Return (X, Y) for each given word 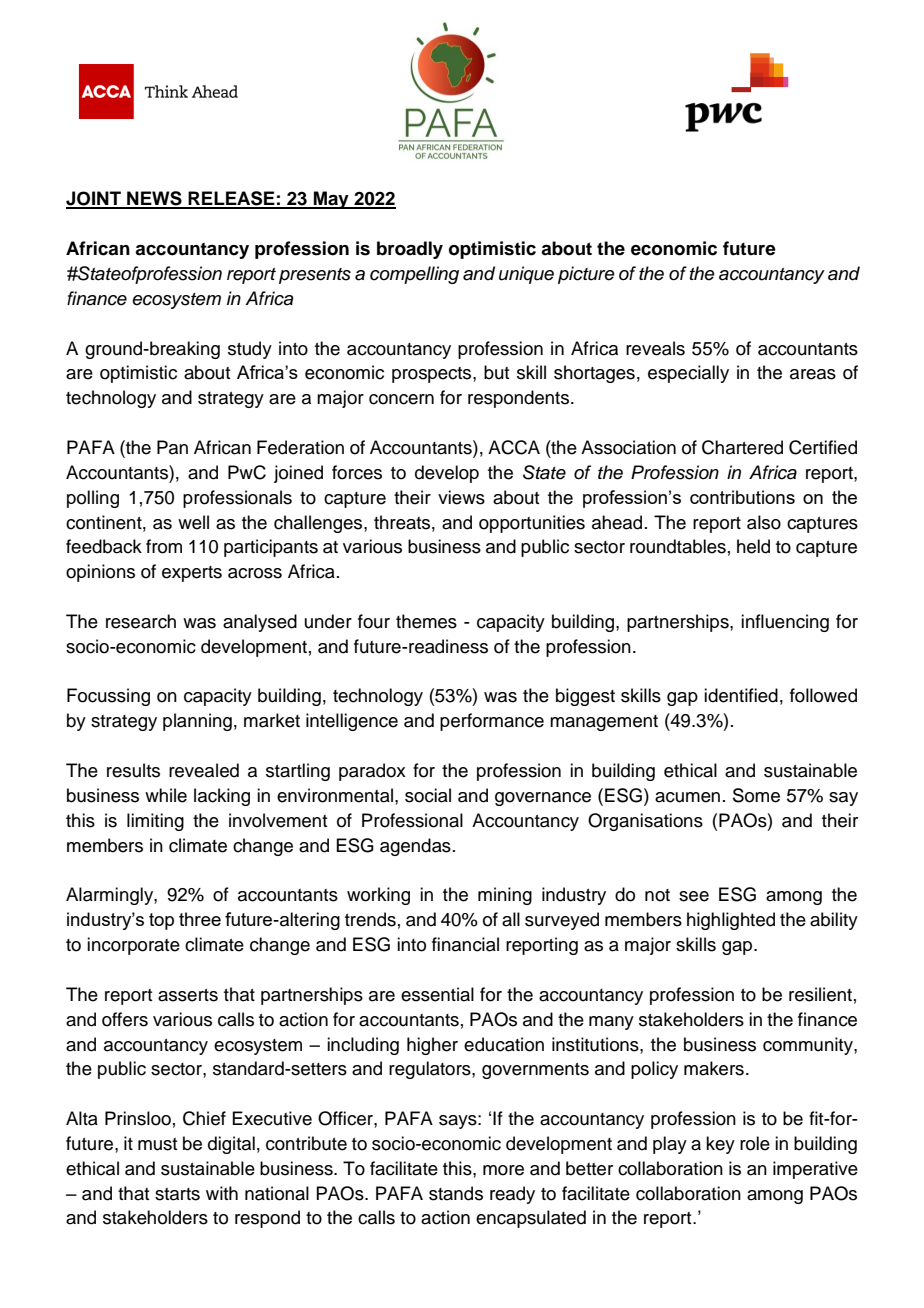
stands (456, 1193)
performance (492, 722)
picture (586, 275)
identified (741, 695)
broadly (410, 250)
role (755, 1143)
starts (177, 1194)
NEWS (154, 199)
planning (197, 722)
